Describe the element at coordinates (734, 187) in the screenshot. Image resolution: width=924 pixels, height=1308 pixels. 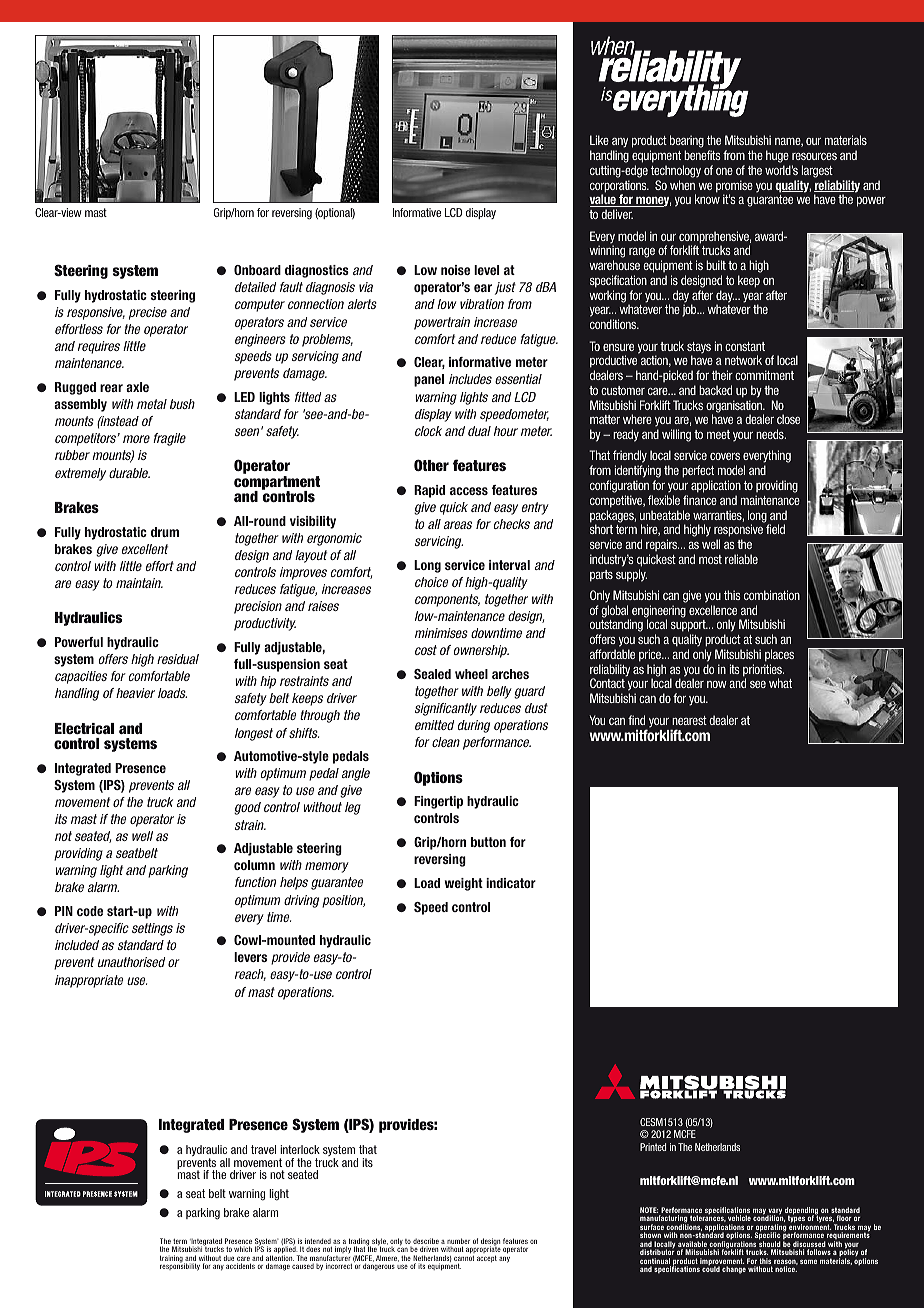
I see `promise` at that location.
